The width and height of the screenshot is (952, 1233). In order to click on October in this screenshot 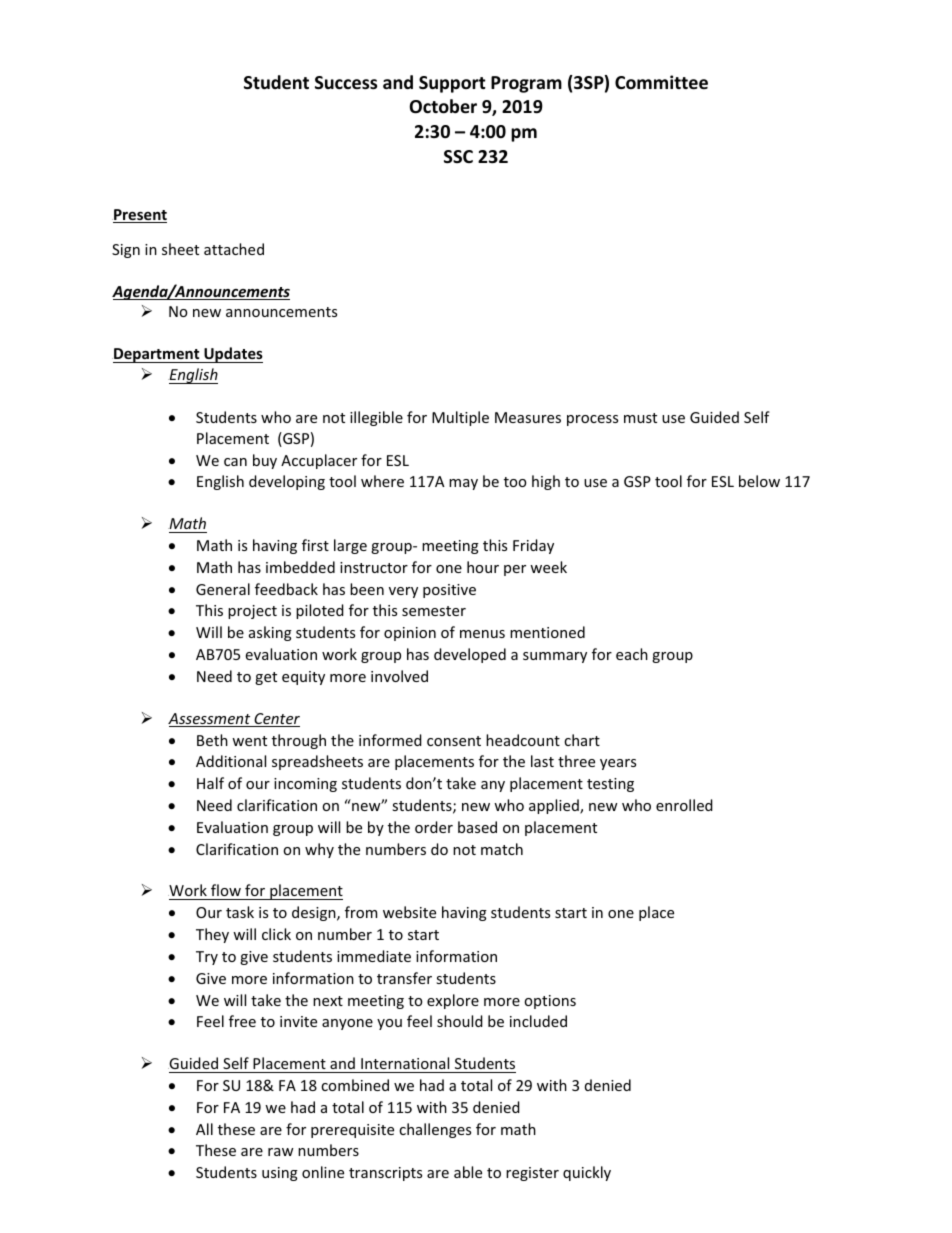, I will do `click(443, 106)`.
